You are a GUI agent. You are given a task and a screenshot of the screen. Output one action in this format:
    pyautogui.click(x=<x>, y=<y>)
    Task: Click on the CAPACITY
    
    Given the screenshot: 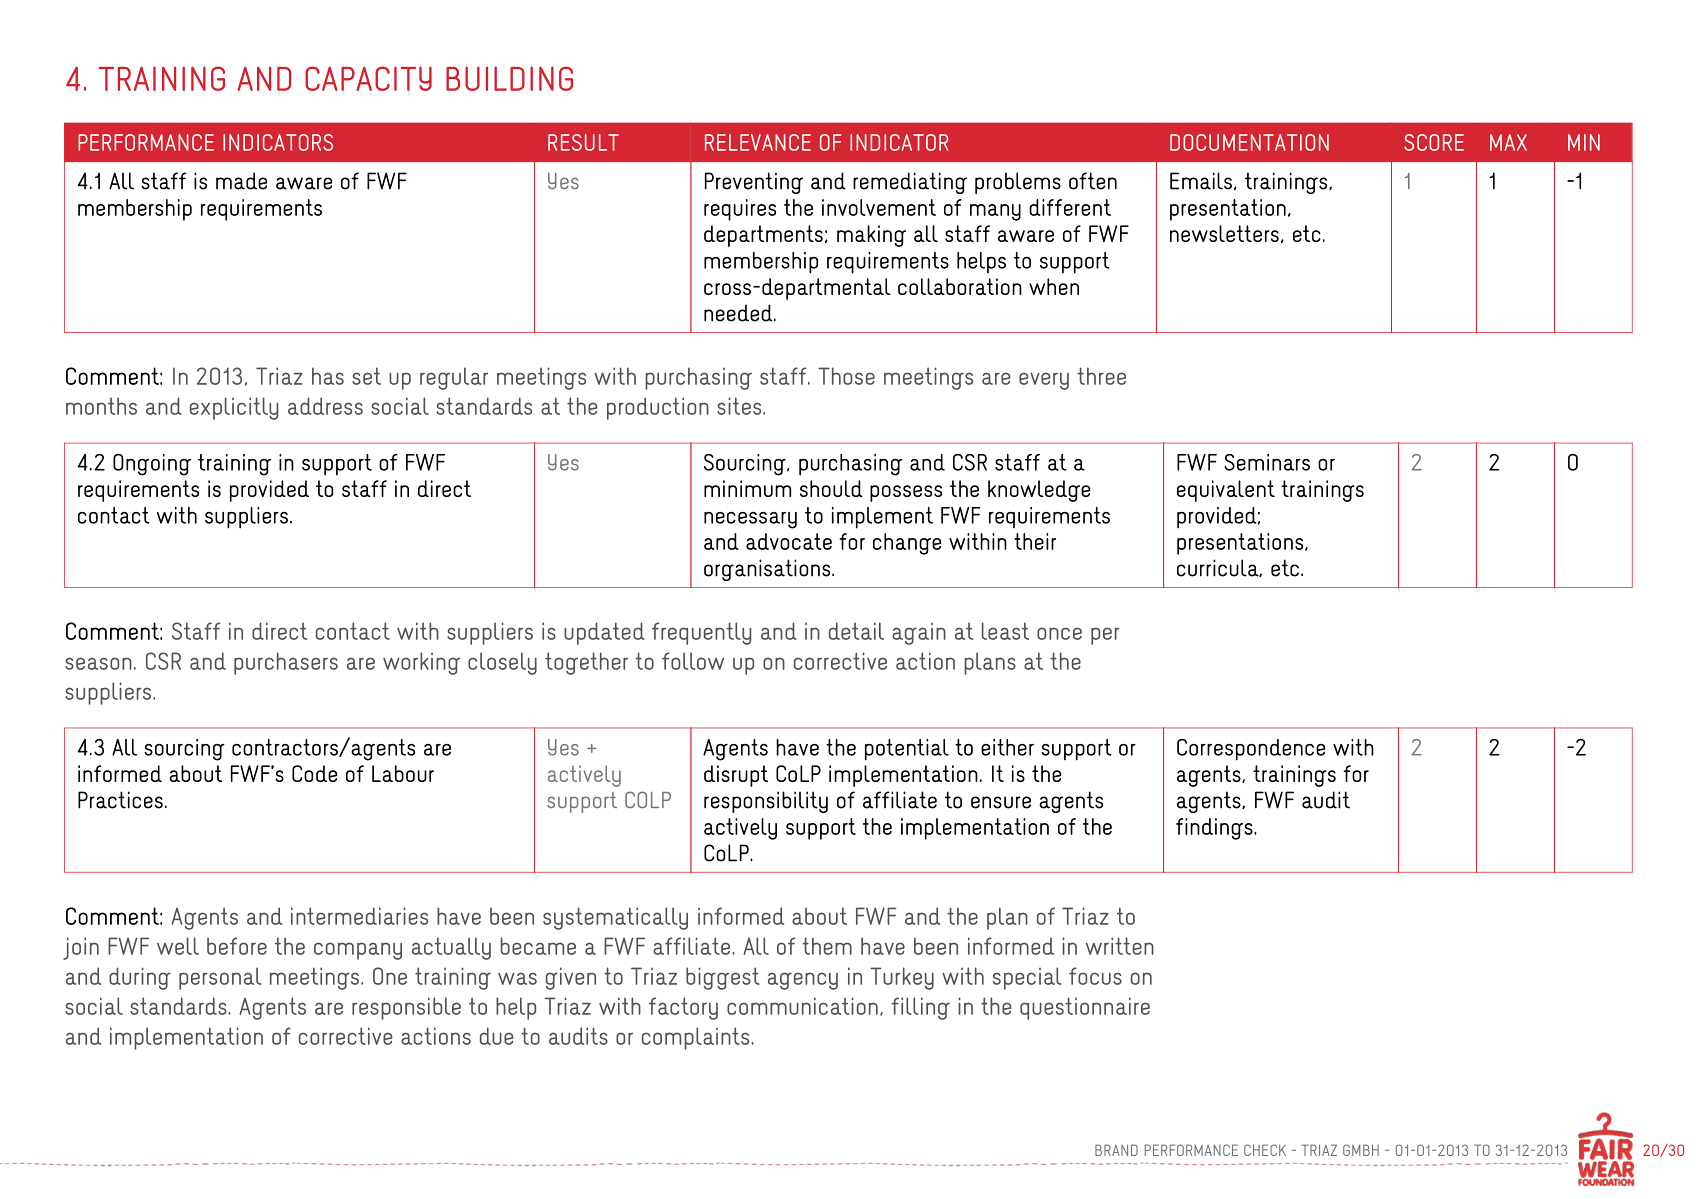 What is the action you would take?
    pyautogui.click(x=368, y=78)
